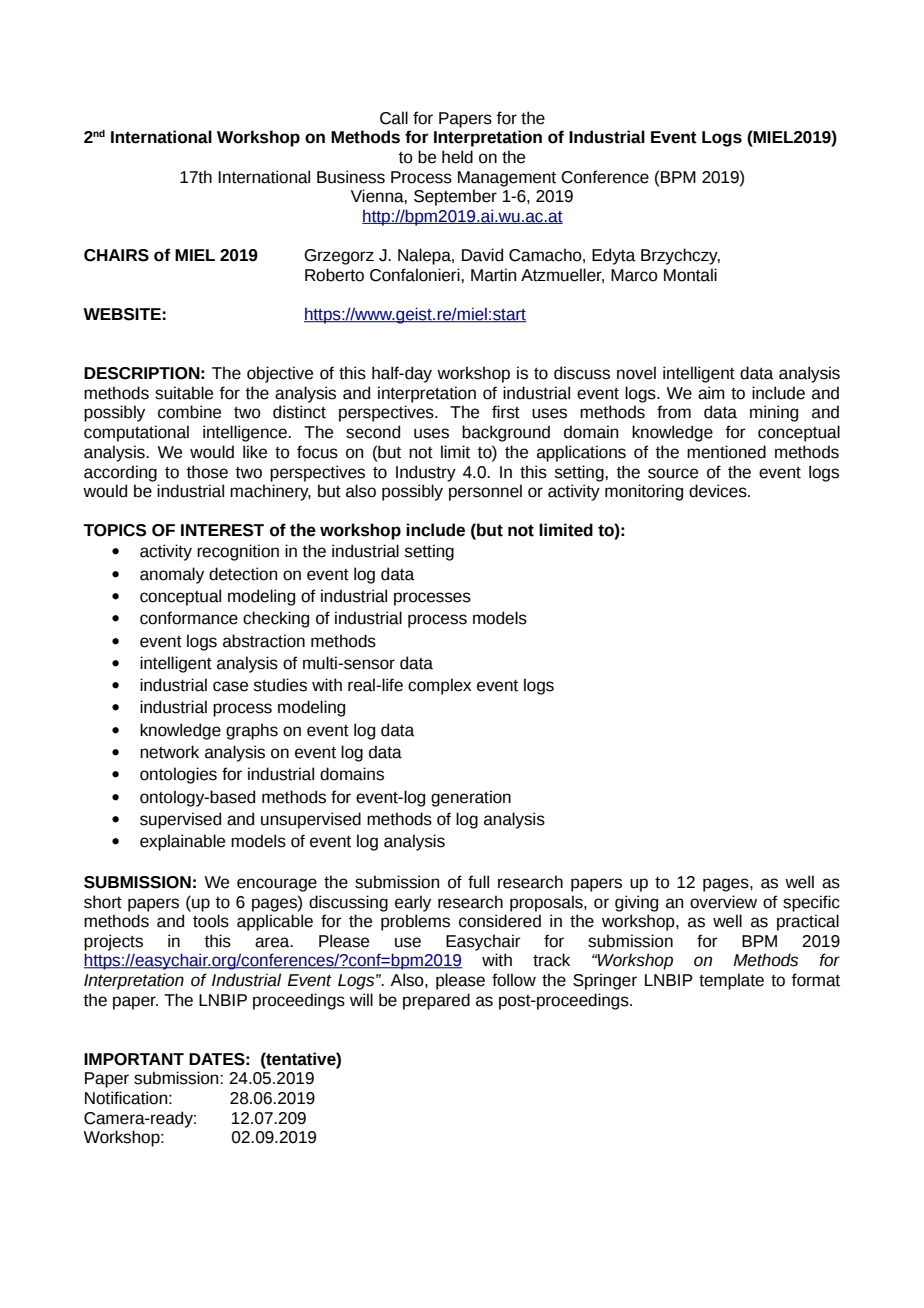  Describe the element at coordinates (436, 1001) in the document. I see `prepared` at that location.
